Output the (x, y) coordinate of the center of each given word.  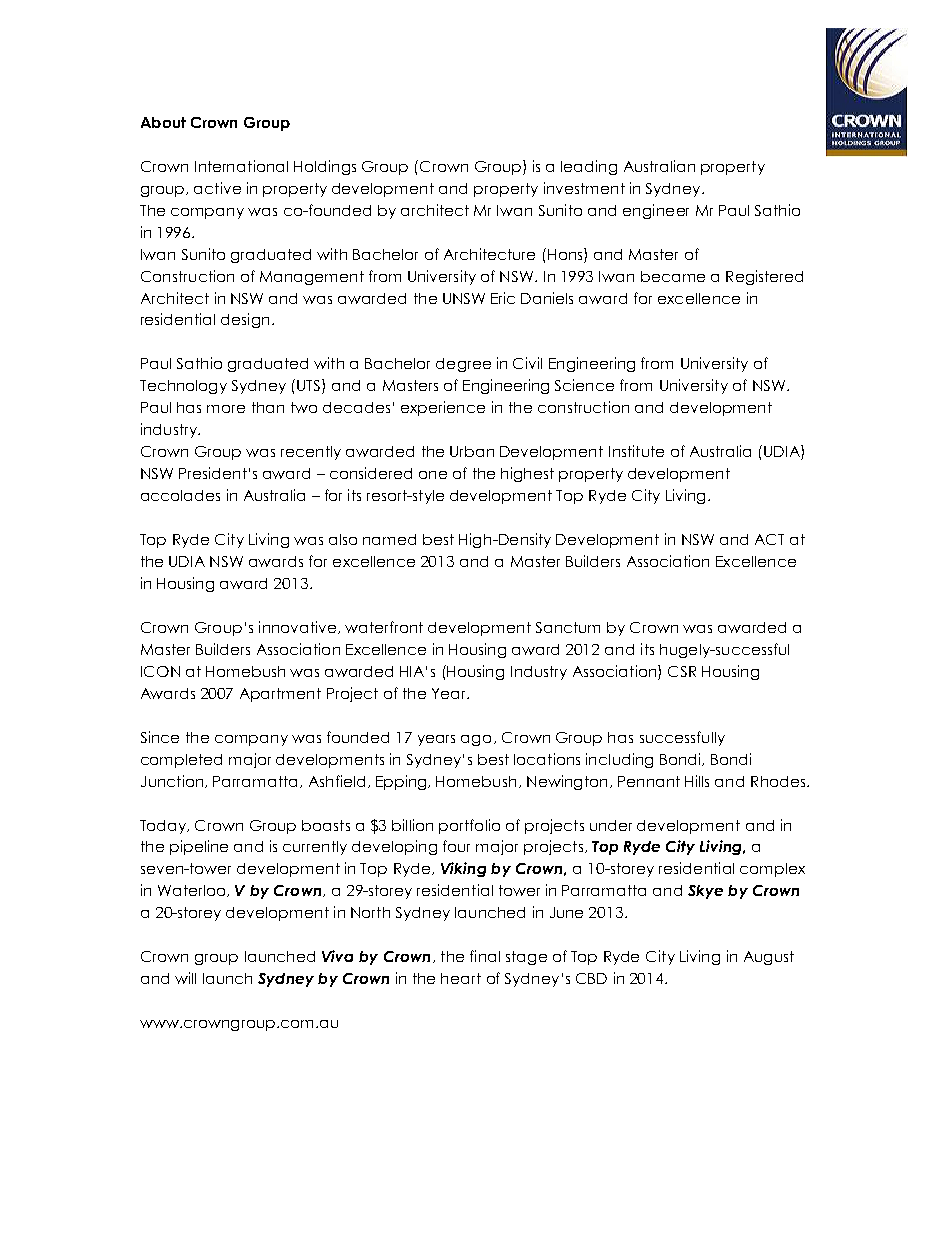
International (241, 166)
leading (589, 167)
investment (584, 188)
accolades (180, 495)
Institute (636, 451)
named (389, 539)
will (185, 978)
